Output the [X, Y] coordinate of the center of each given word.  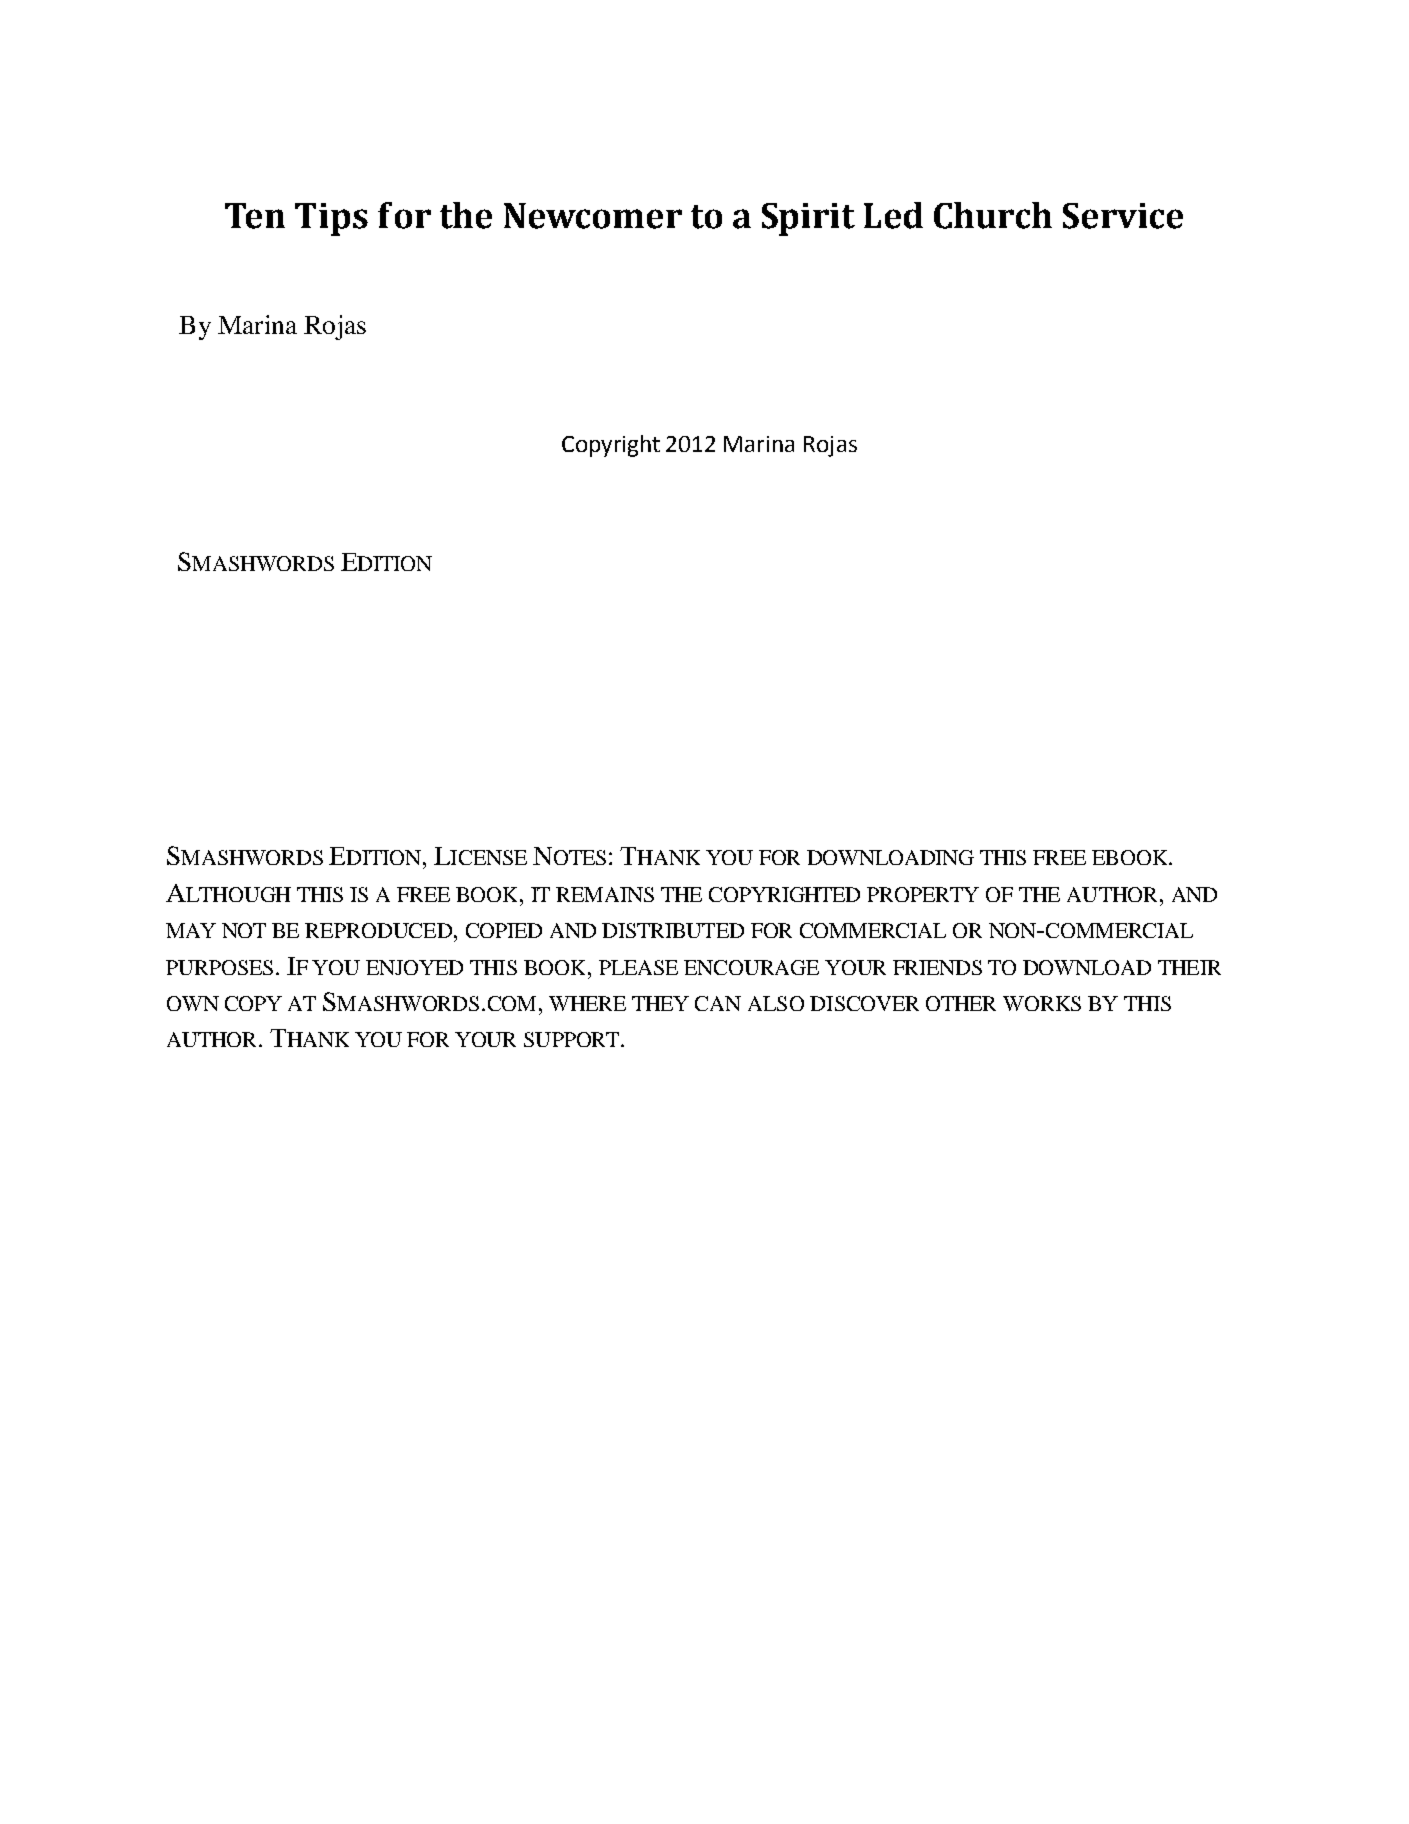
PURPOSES [219, 967]
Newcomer [593, 216]
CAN [718, 1003]
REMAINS [605, 894]
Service [1123, 216]
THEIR [1189, 967]
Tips [331, 219]
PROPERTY [923, 894]
